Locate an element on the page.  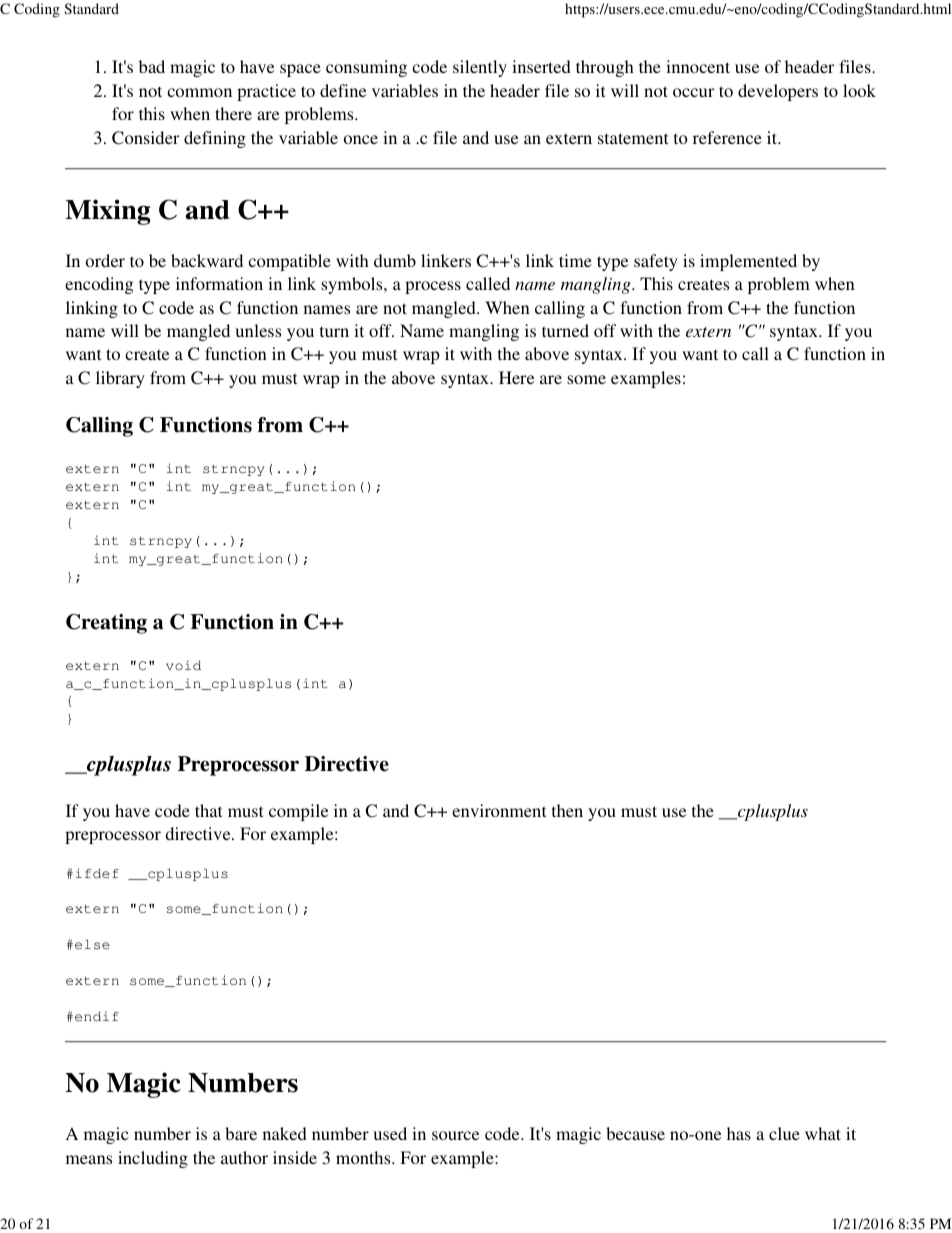
developers is located at coordinates (778, 92).
